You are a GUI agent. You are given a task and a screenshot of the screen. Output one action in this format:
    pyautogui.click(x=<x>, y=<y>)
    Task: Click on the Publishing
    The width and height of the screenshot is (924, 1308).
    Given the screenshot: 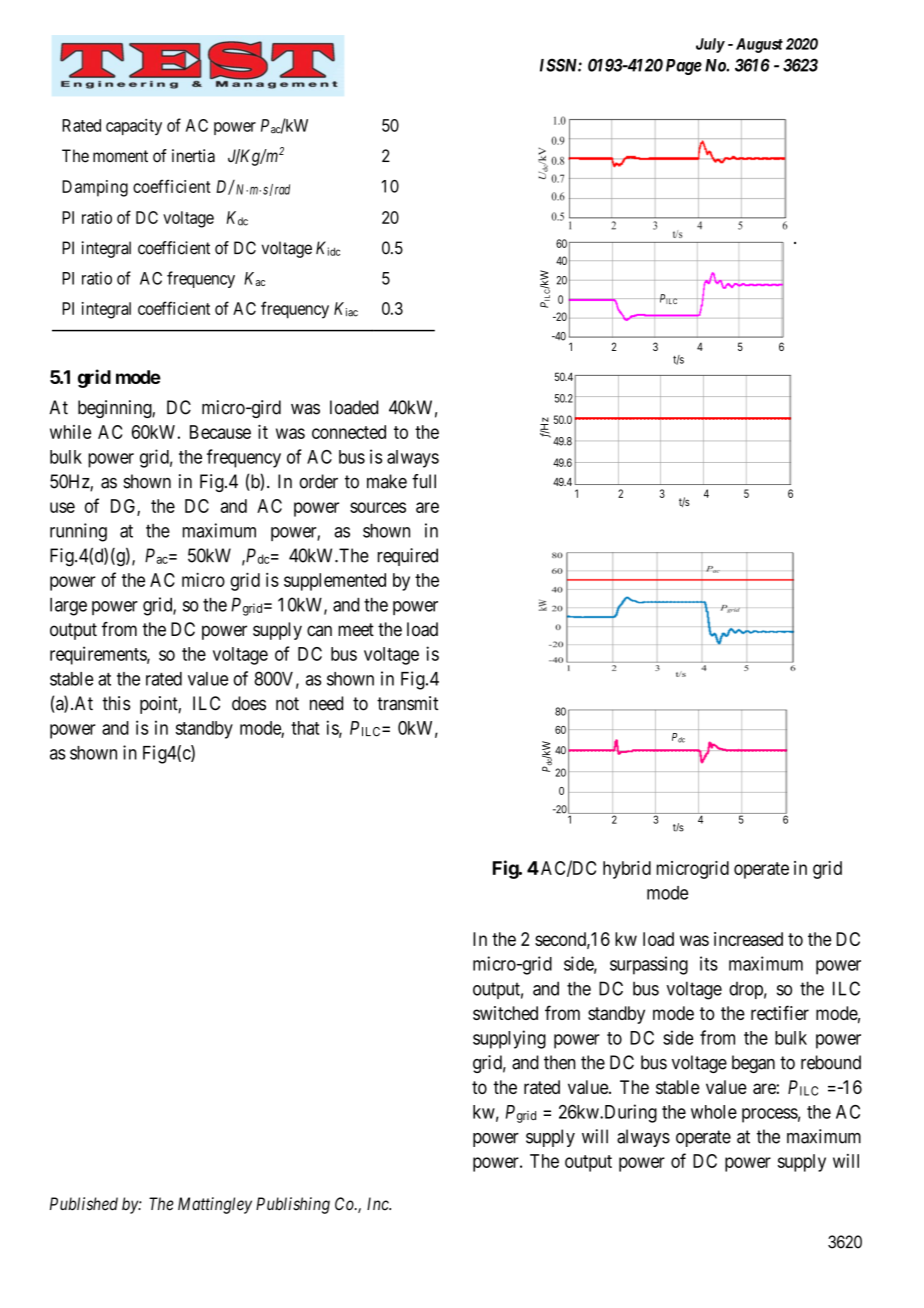 What is the action you would take?
    pyautogui.click(x=293, y=1205)
